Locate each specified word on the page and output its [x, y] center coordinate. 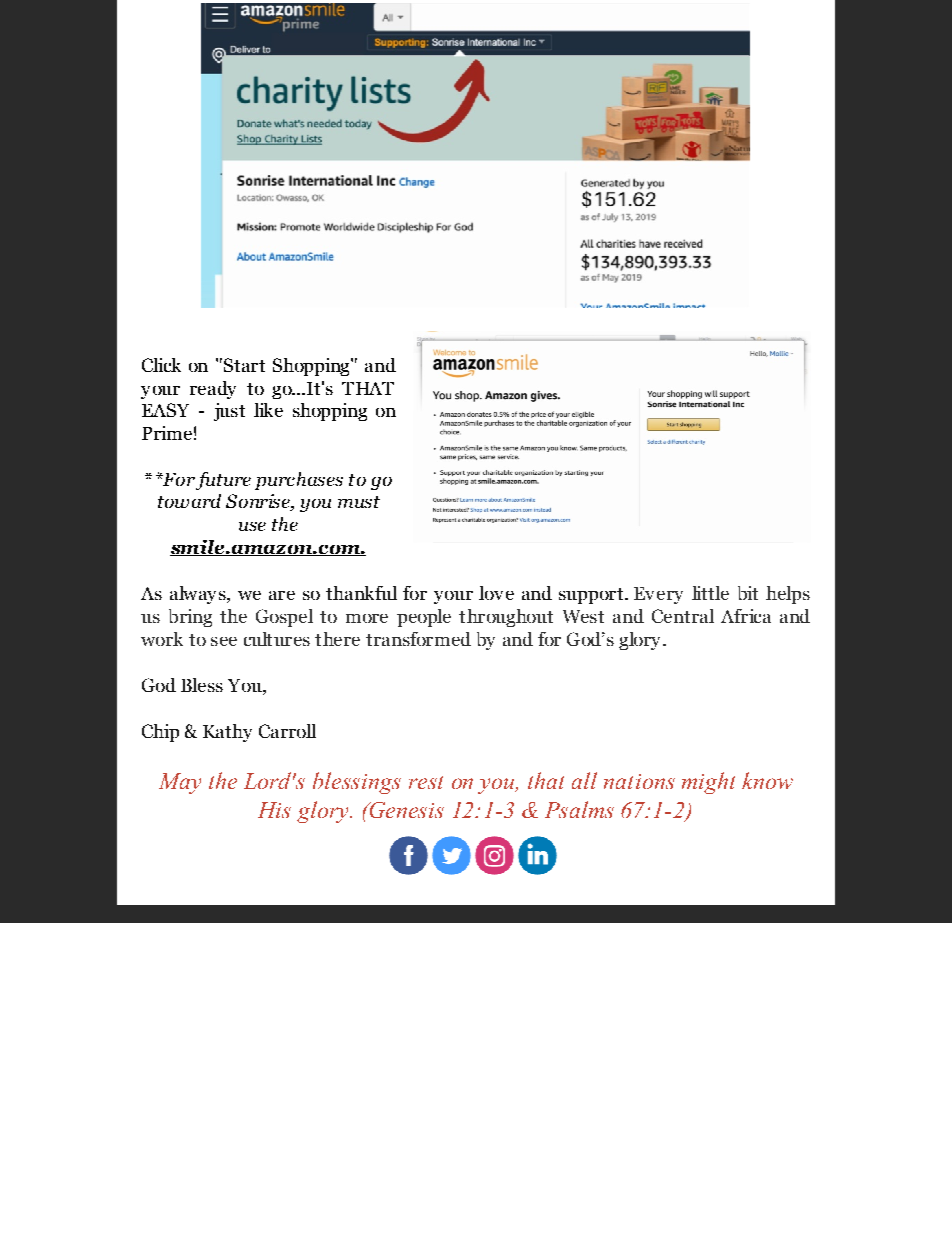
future [223, 481]
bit [748, 593]
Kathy [227, 733]
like [268, 410]
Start [243, 365]
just [229, 412]
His [274, 810]
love [496, 593]
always [199, 595]
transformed [418, 639]
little [710, 593]
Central [683, 616]
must [359, 502]
